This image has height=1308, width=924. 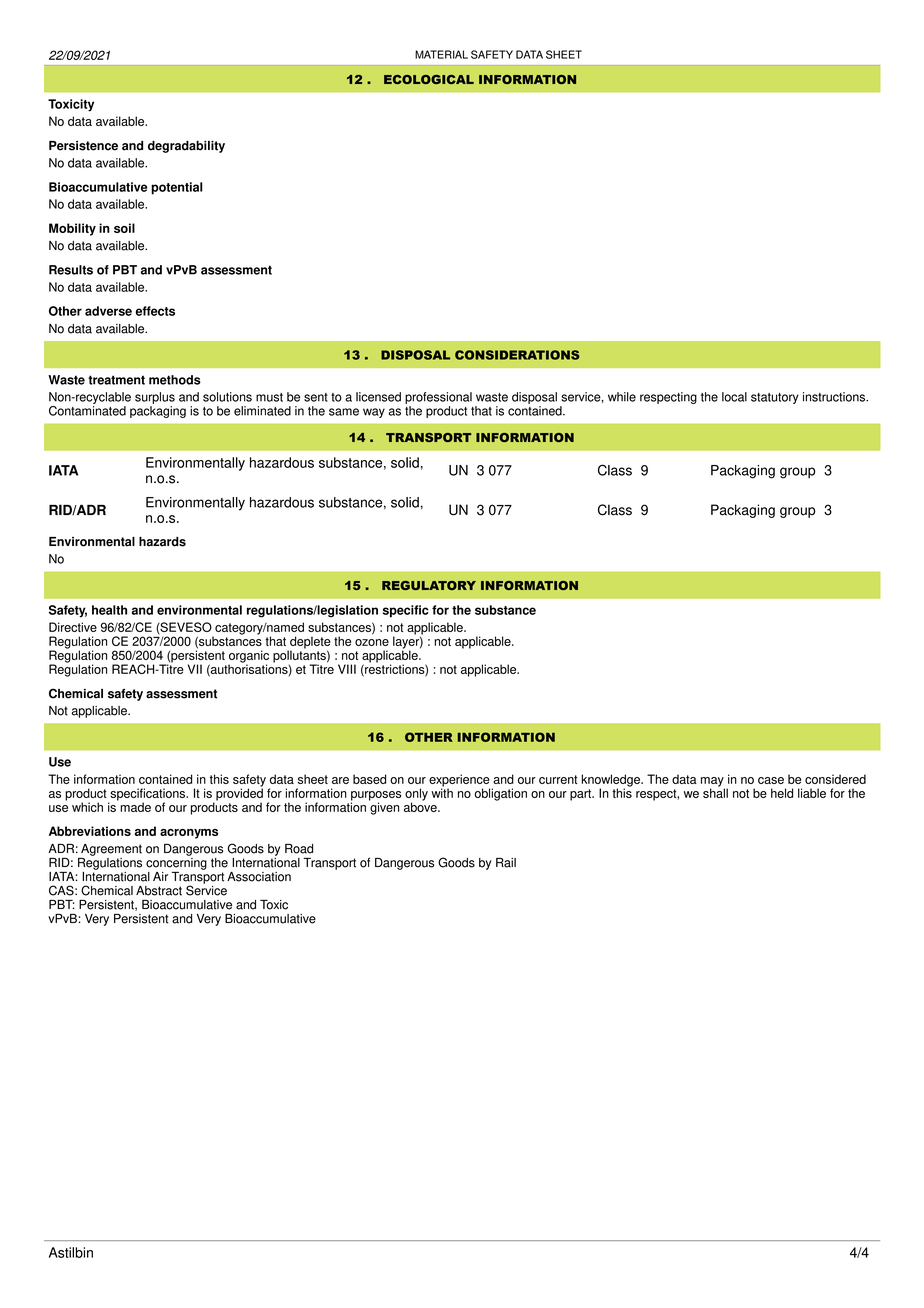 I want to click on Persistence, so click(x=83, y=146).
